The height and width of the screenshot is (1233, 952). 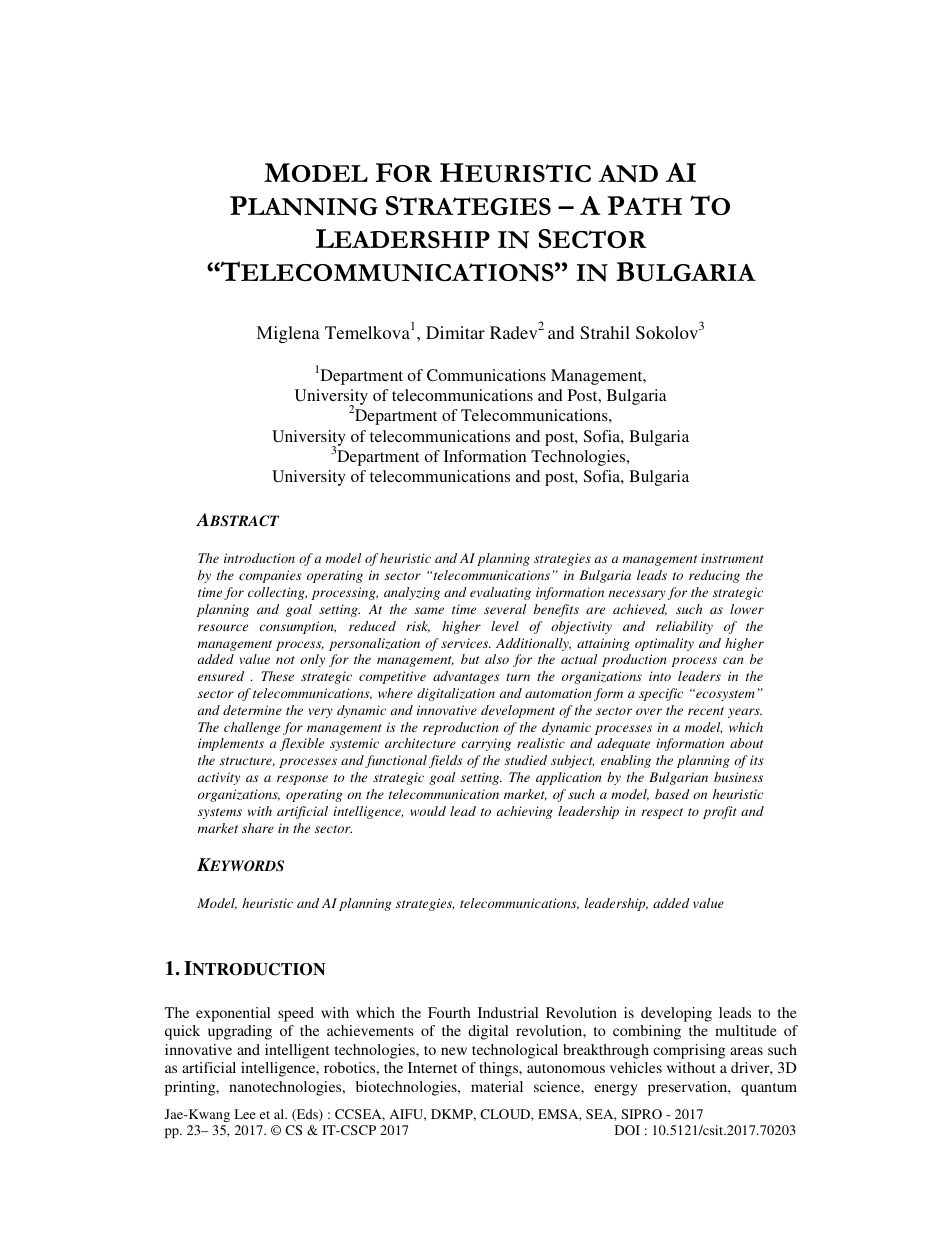 What do you see at coordinates (497, 1086) in the screenshot?
I see `material` at bounding box center [497, 1086].
